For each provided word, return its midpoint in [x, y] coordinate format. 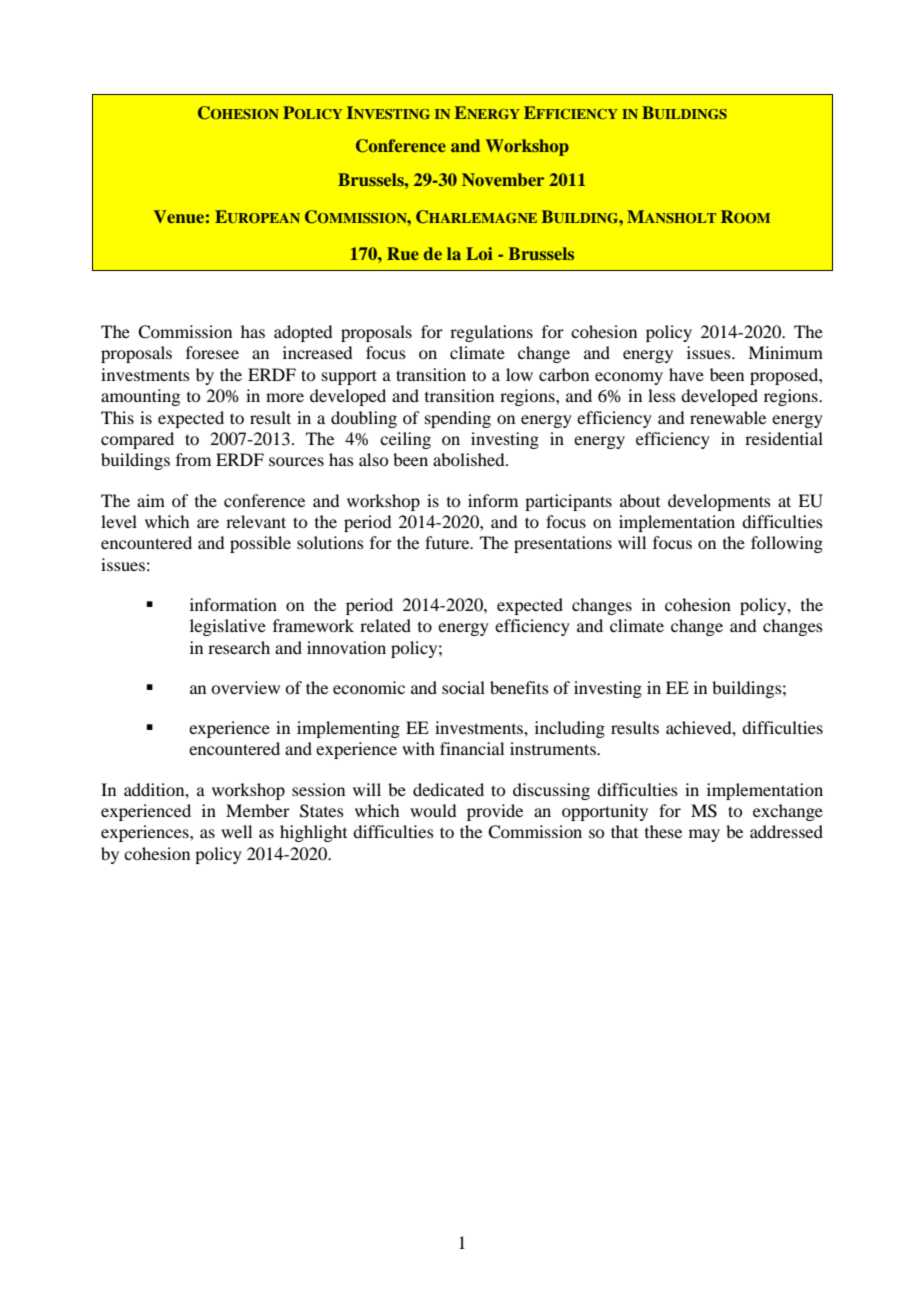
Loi [479, 253]
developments [719, 502]
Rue [403, 253]
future [448, 542]
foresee [212, 352]
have [686, 374]
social [463, 687]
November [503, 179]
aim [151, 500]
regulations [491, 333]
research [239, 647]
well [236, 831]
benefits [519, 687]
